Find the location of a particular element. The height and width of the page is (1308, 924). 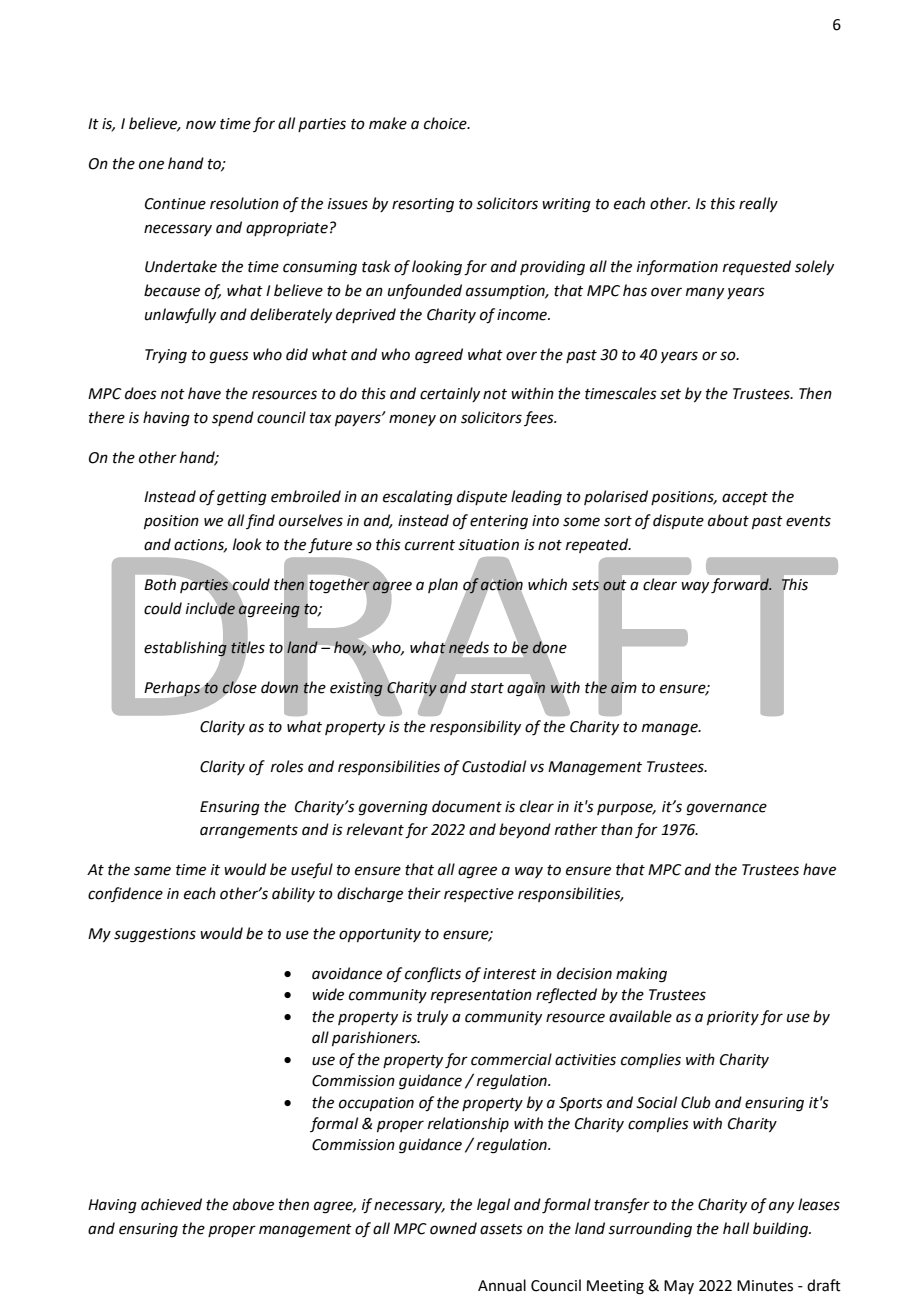

achieved is located at coordinates (171, 1204).
